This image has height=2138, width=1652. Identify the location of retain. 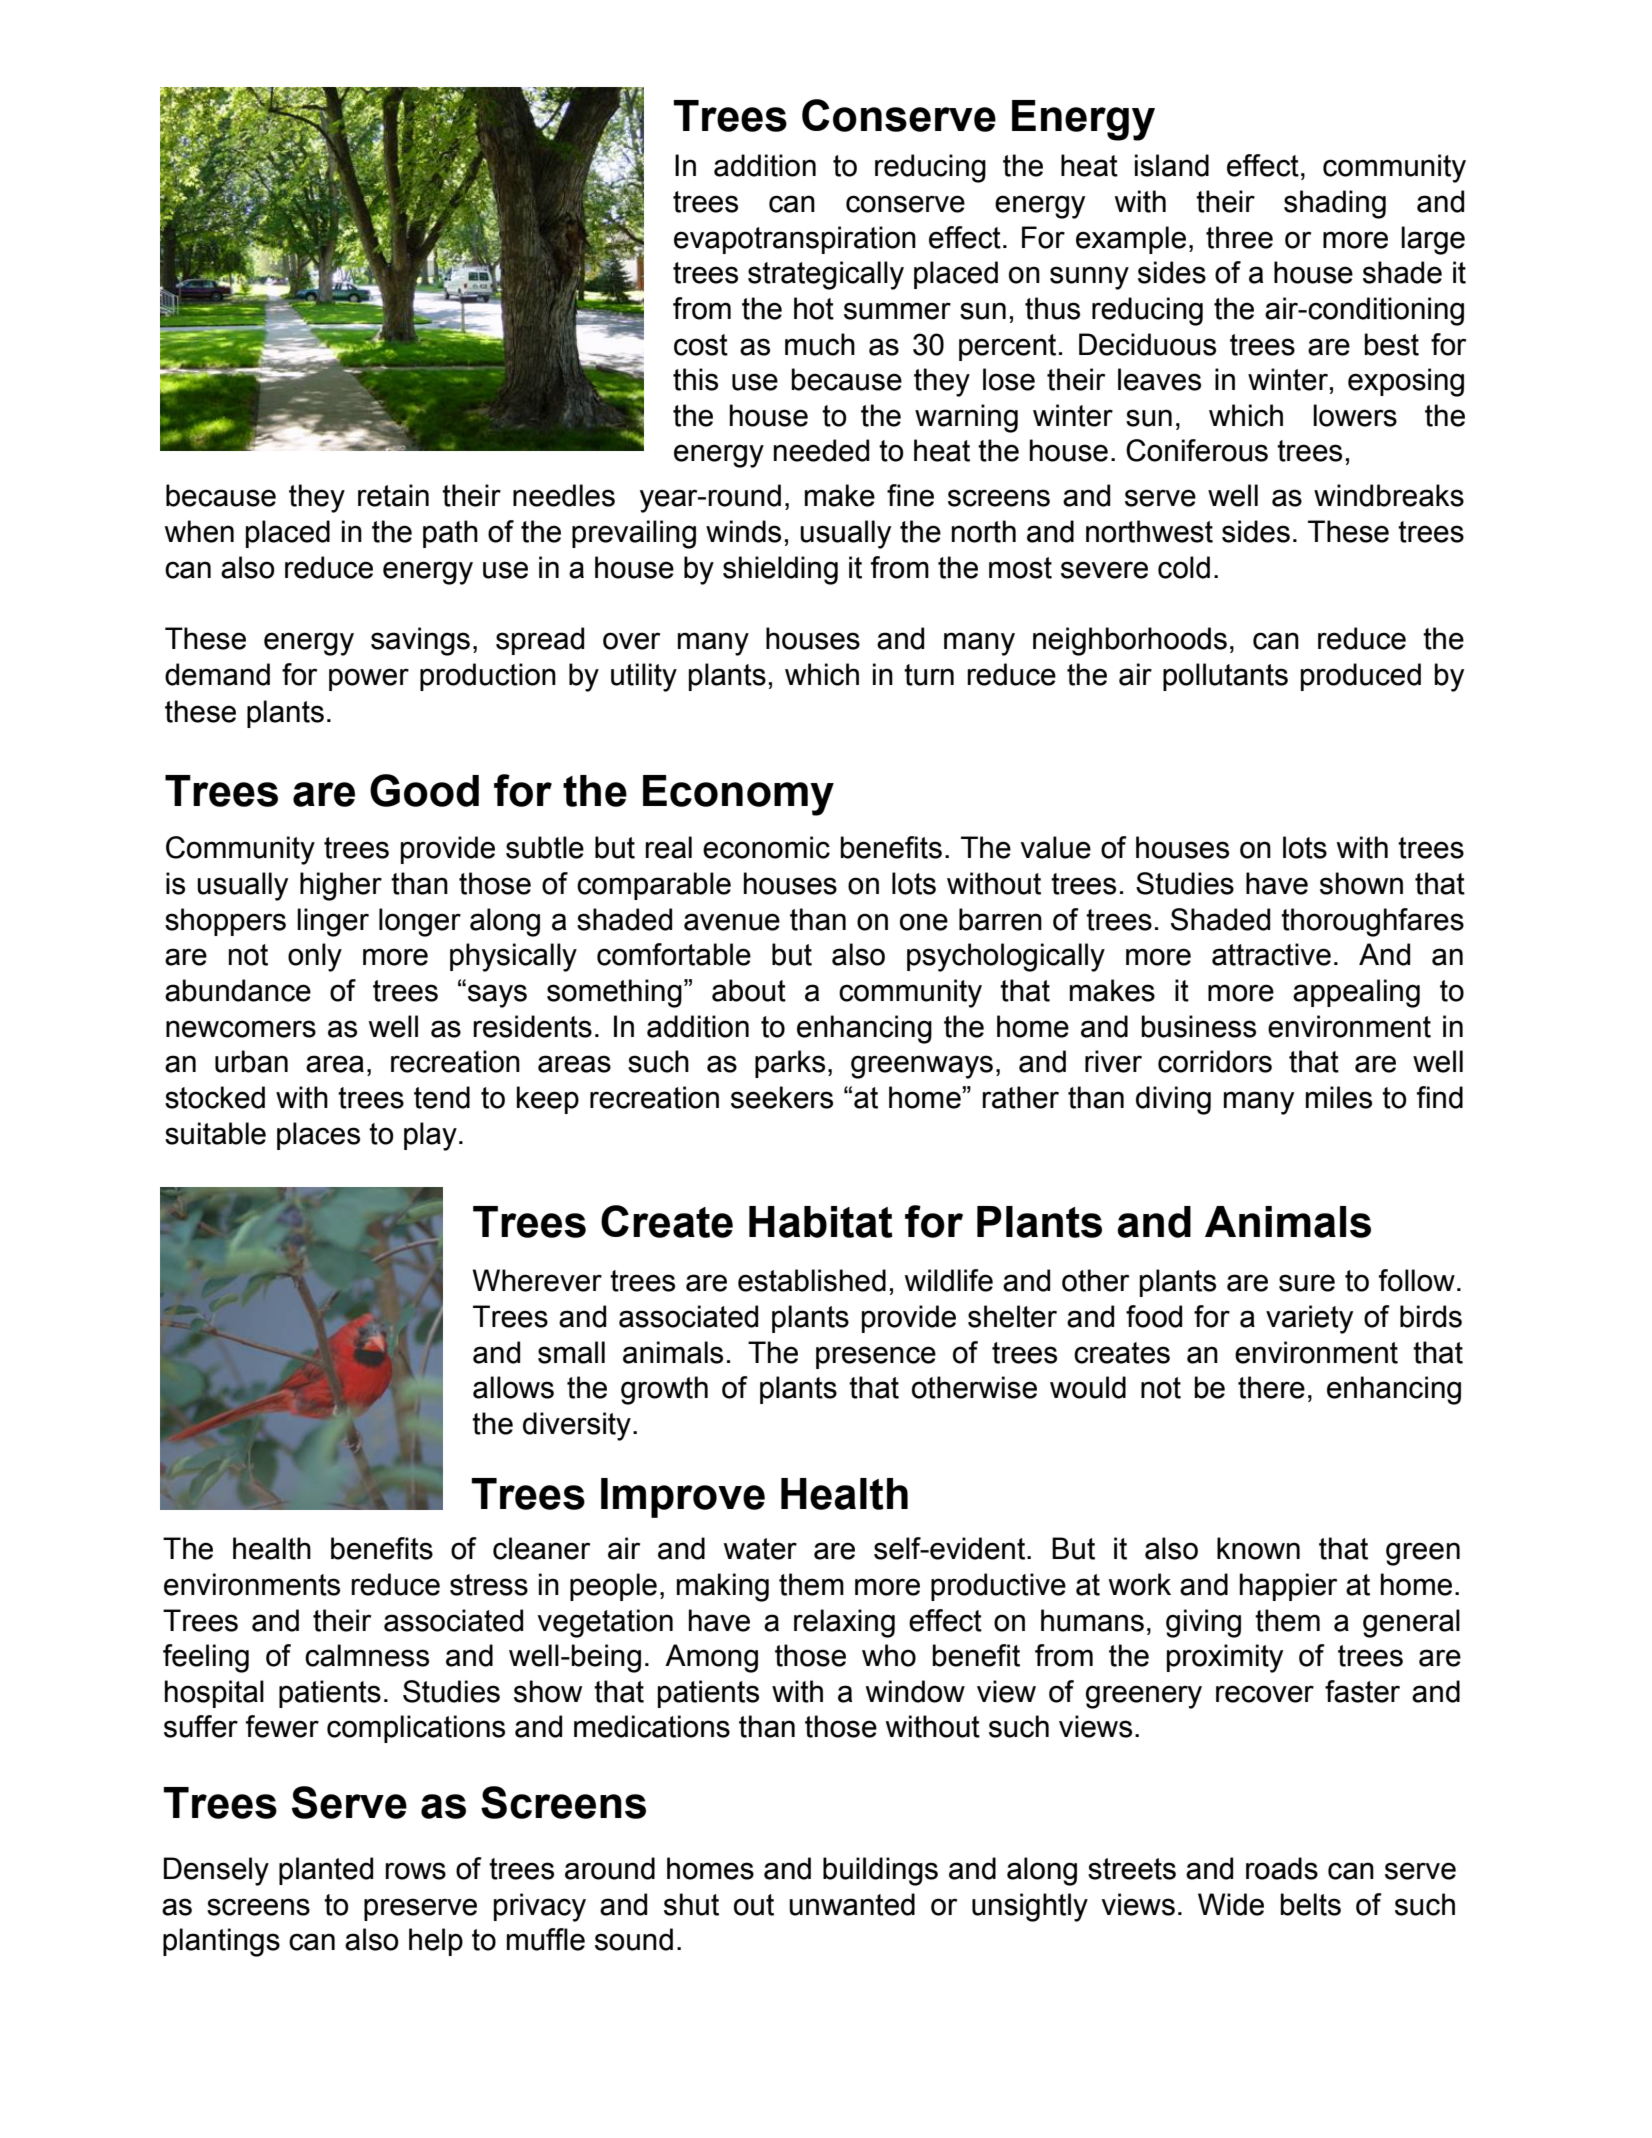
(393, 495).
